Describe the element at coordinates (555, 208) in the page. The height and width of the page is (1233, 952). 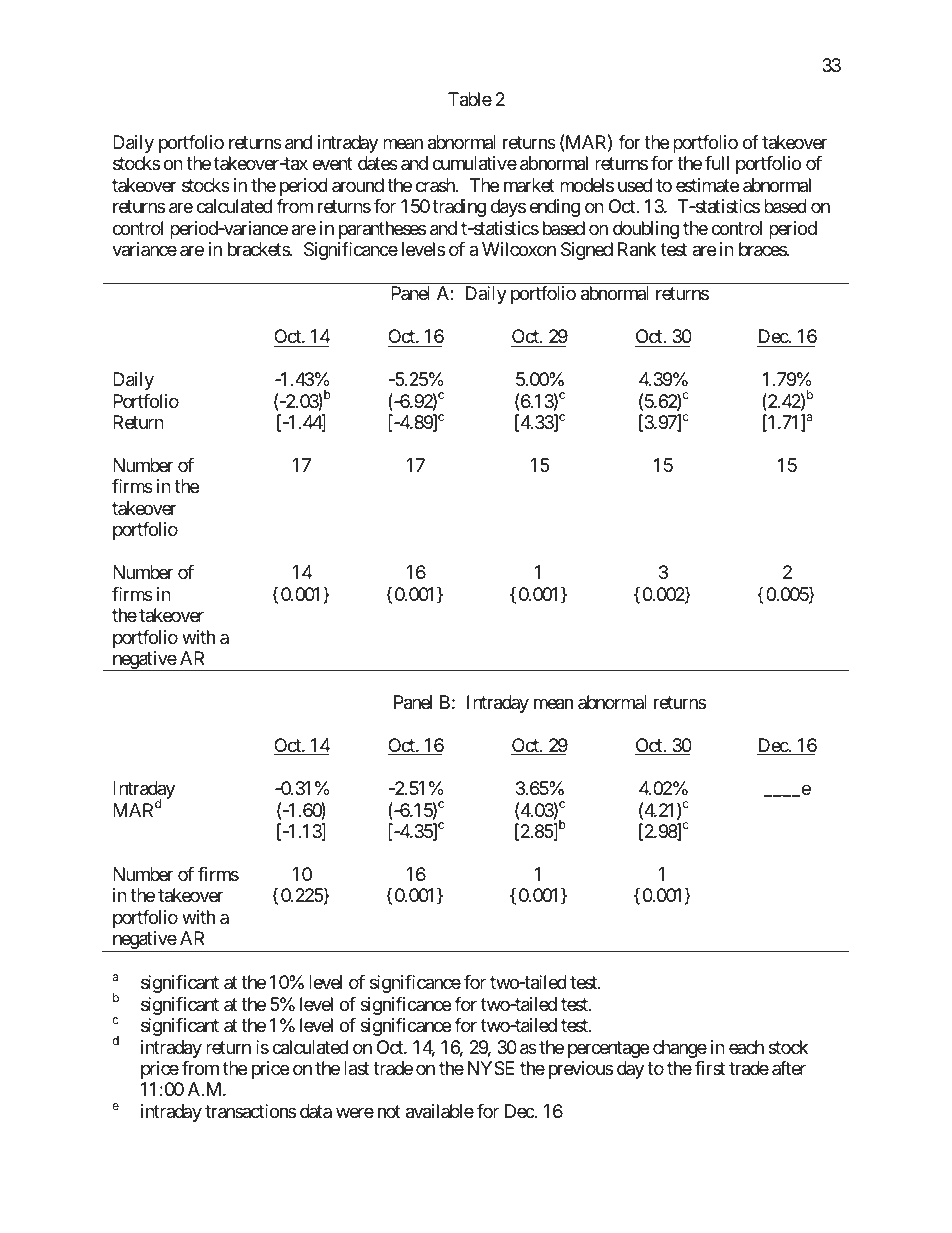
I see `ending` at that location.
